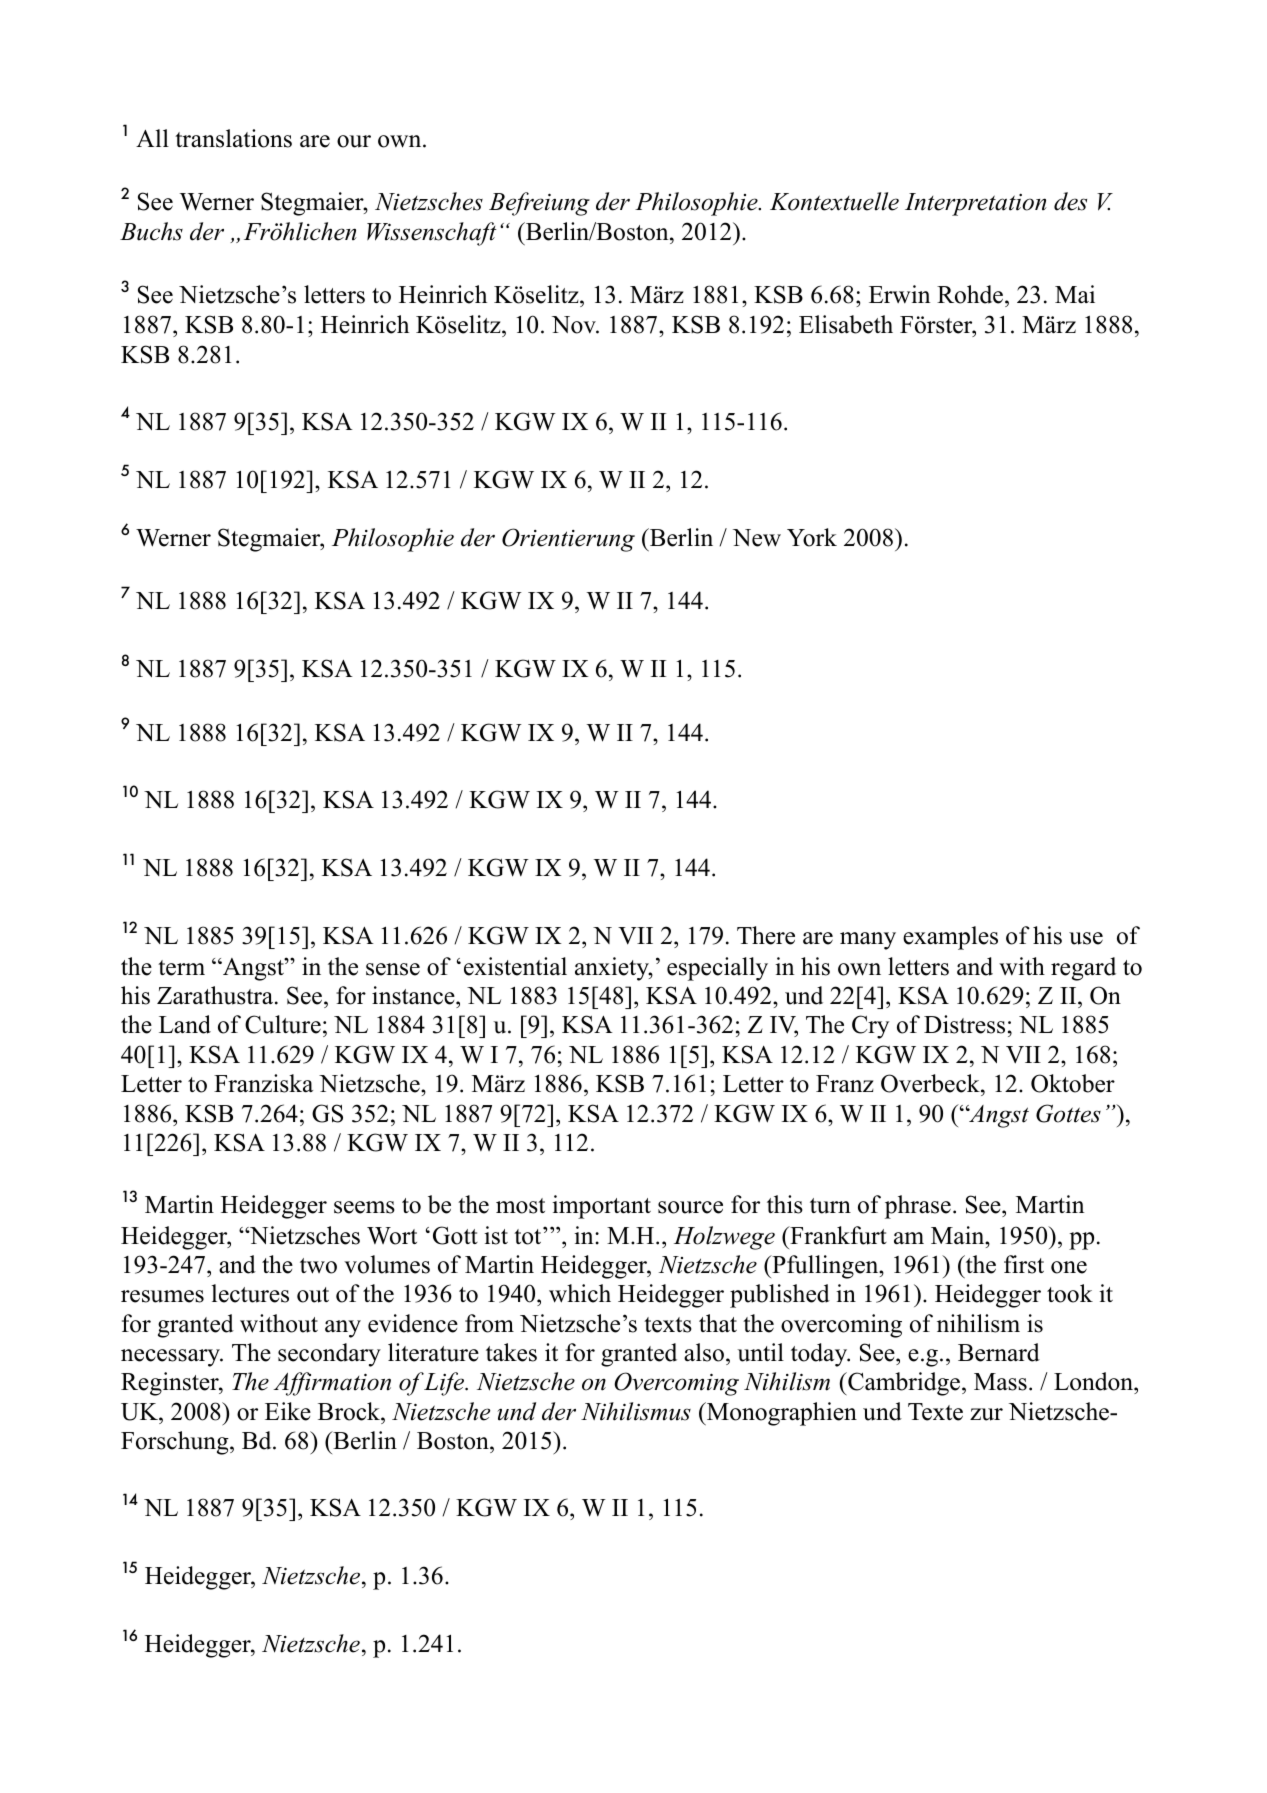 This screenshot has height=1793, width=1267. What do you see at coordinates (766, 935) in the screenshot?
I see `There` at bounding box center [766, 935].
